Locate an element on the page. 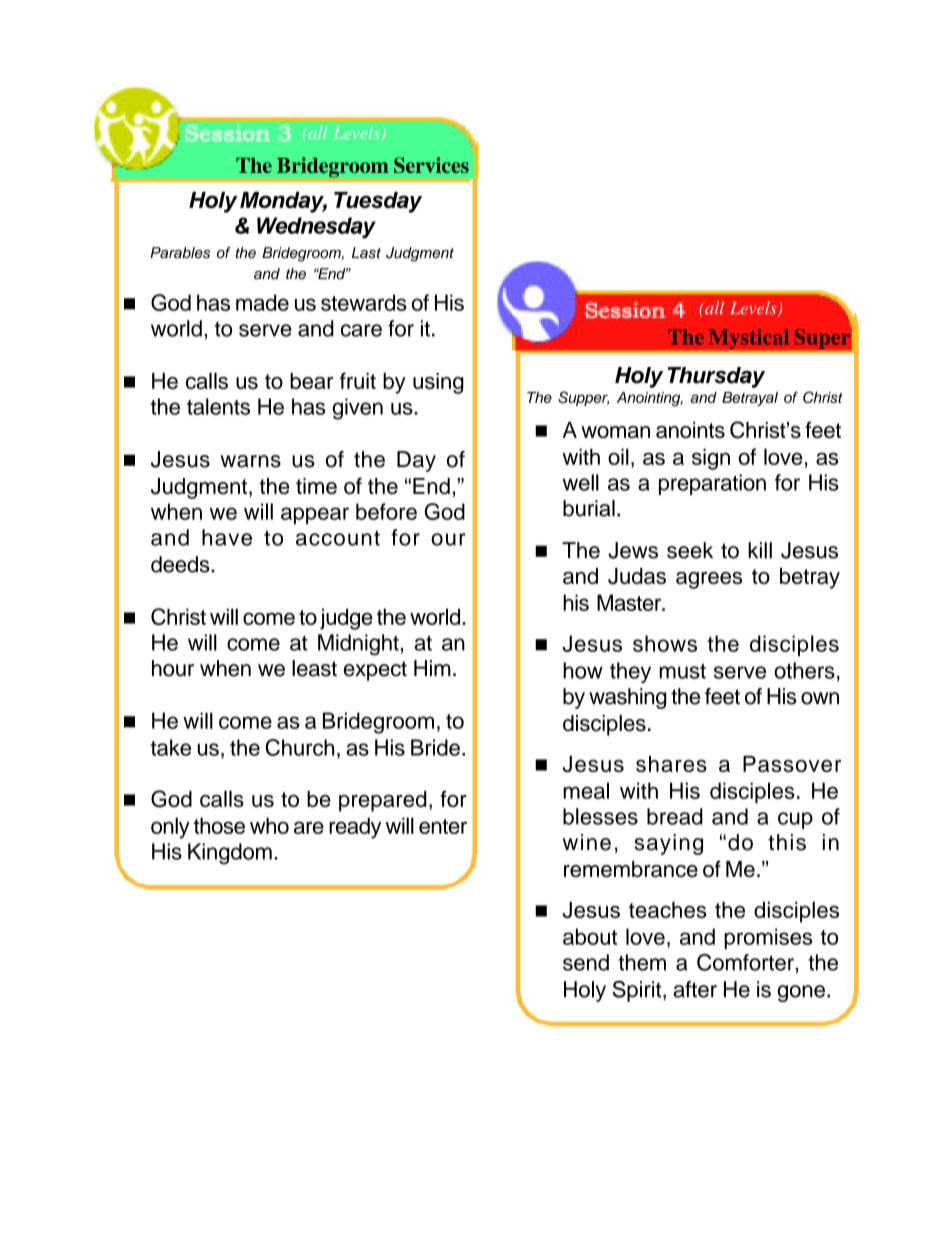 This image has width=952, height=1233. Mystical is located at coordinates (748, 339).
